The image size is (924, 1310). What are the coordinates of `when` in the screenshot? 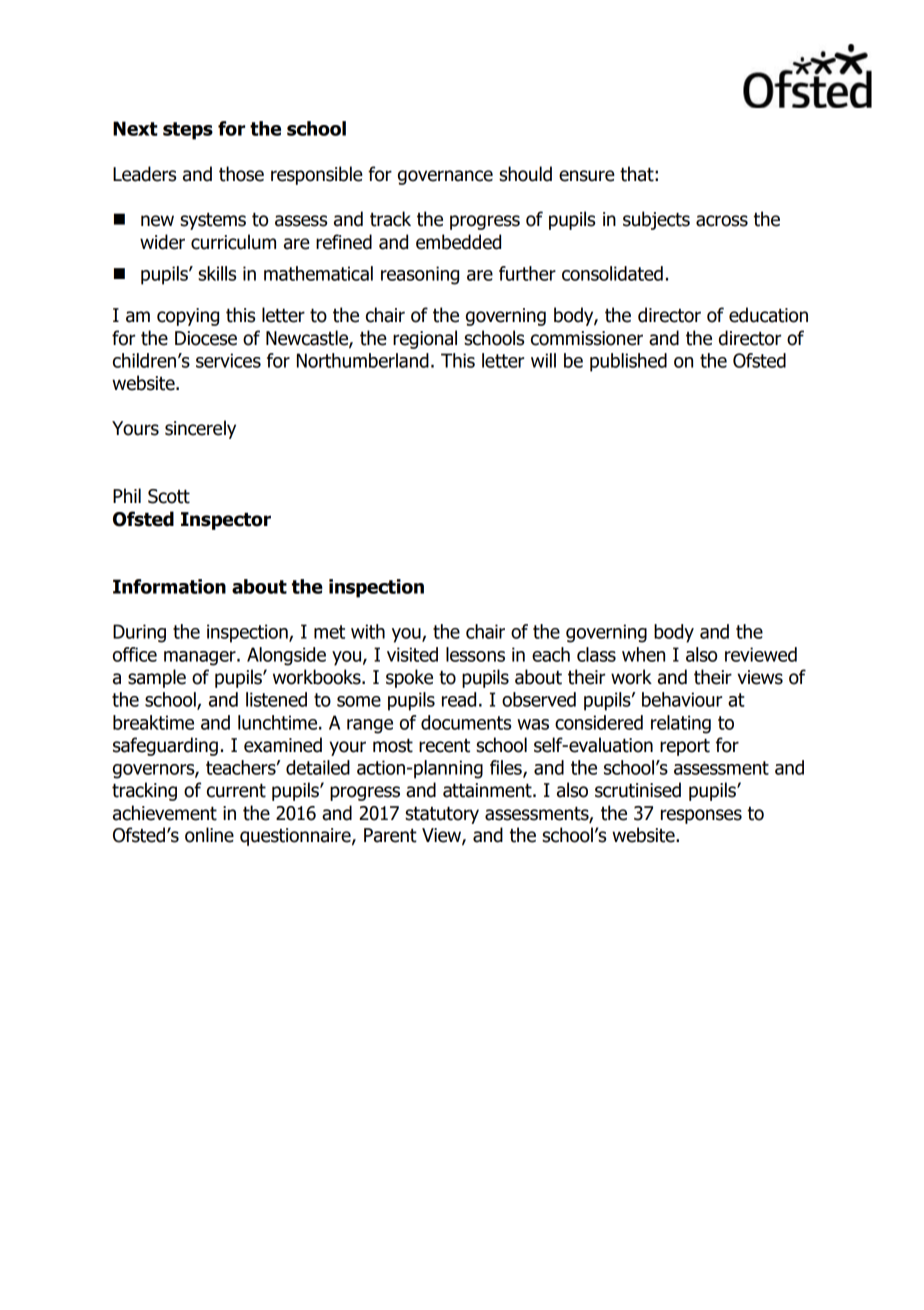 It's located at (643, 654).
